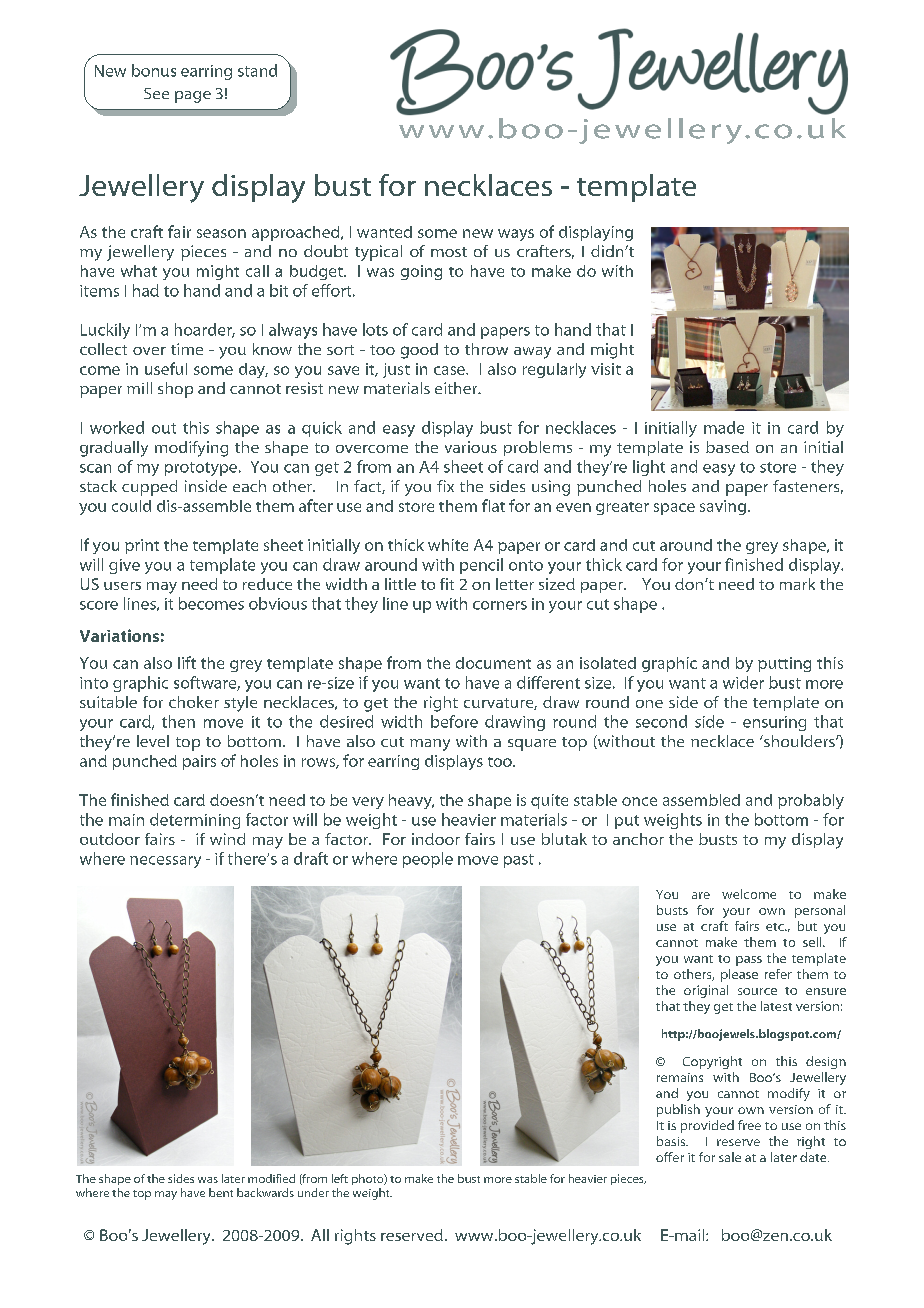 The image size is (924, 1308). What do you see at coordinates (449, 252) in the image?
I see `most` at bounding box center [449, 252].
